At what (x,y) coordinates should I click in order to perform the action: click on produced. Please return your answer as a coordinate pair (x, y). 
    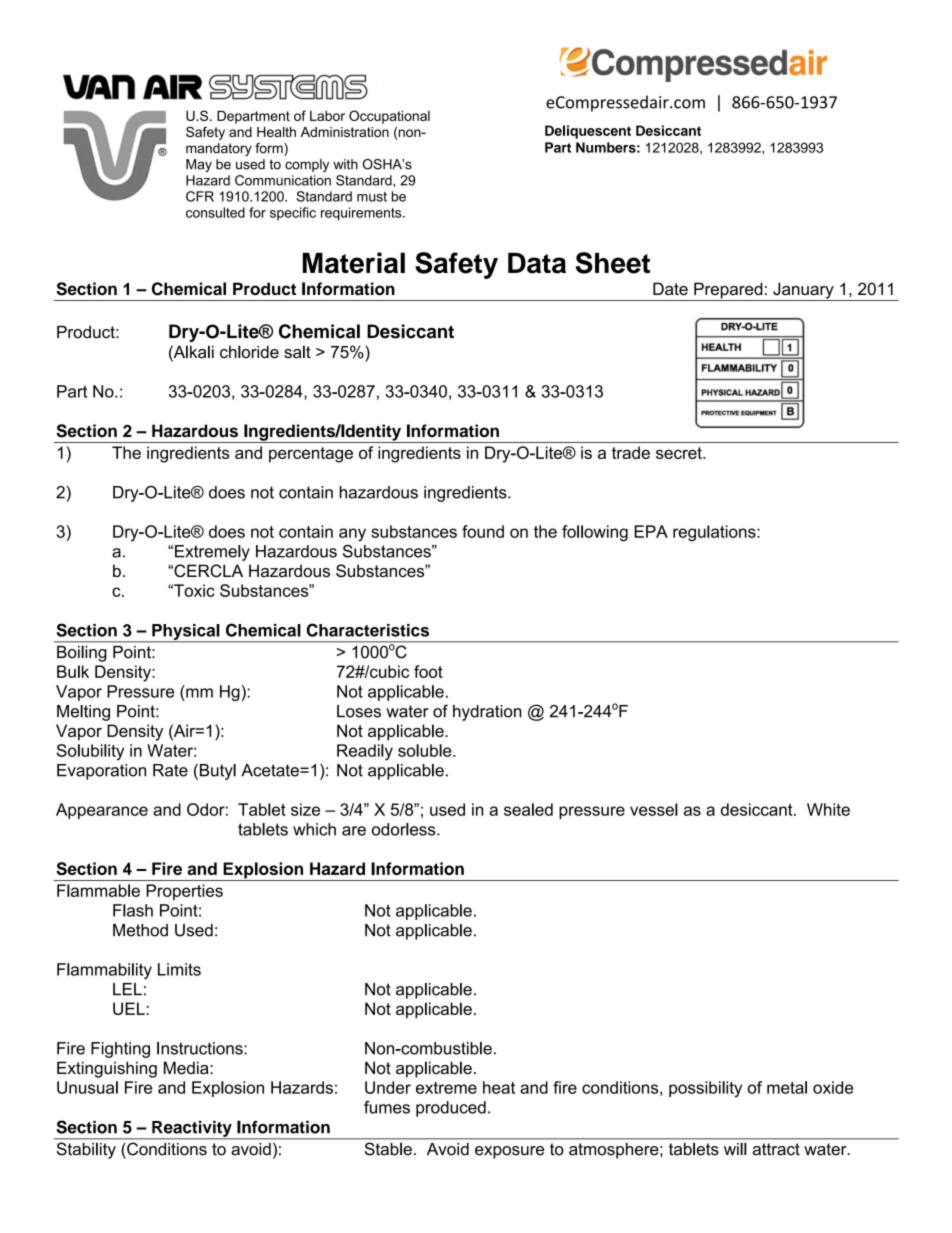
    Looking at the image, I should click on (451, 1109).
